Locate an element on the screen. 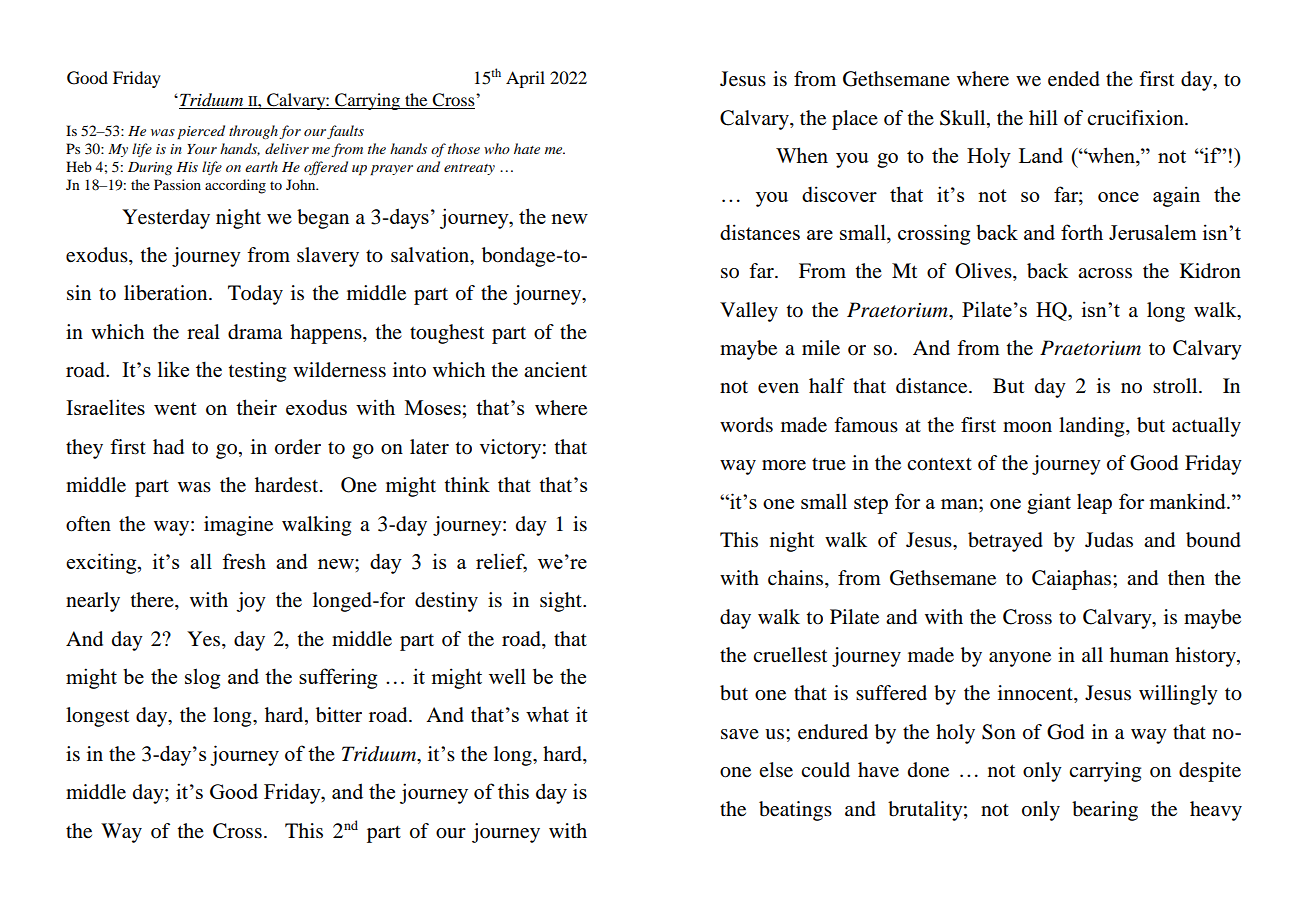 This screenshot has height=924, width=1308. Valley is located at coordinates (749, 312).
